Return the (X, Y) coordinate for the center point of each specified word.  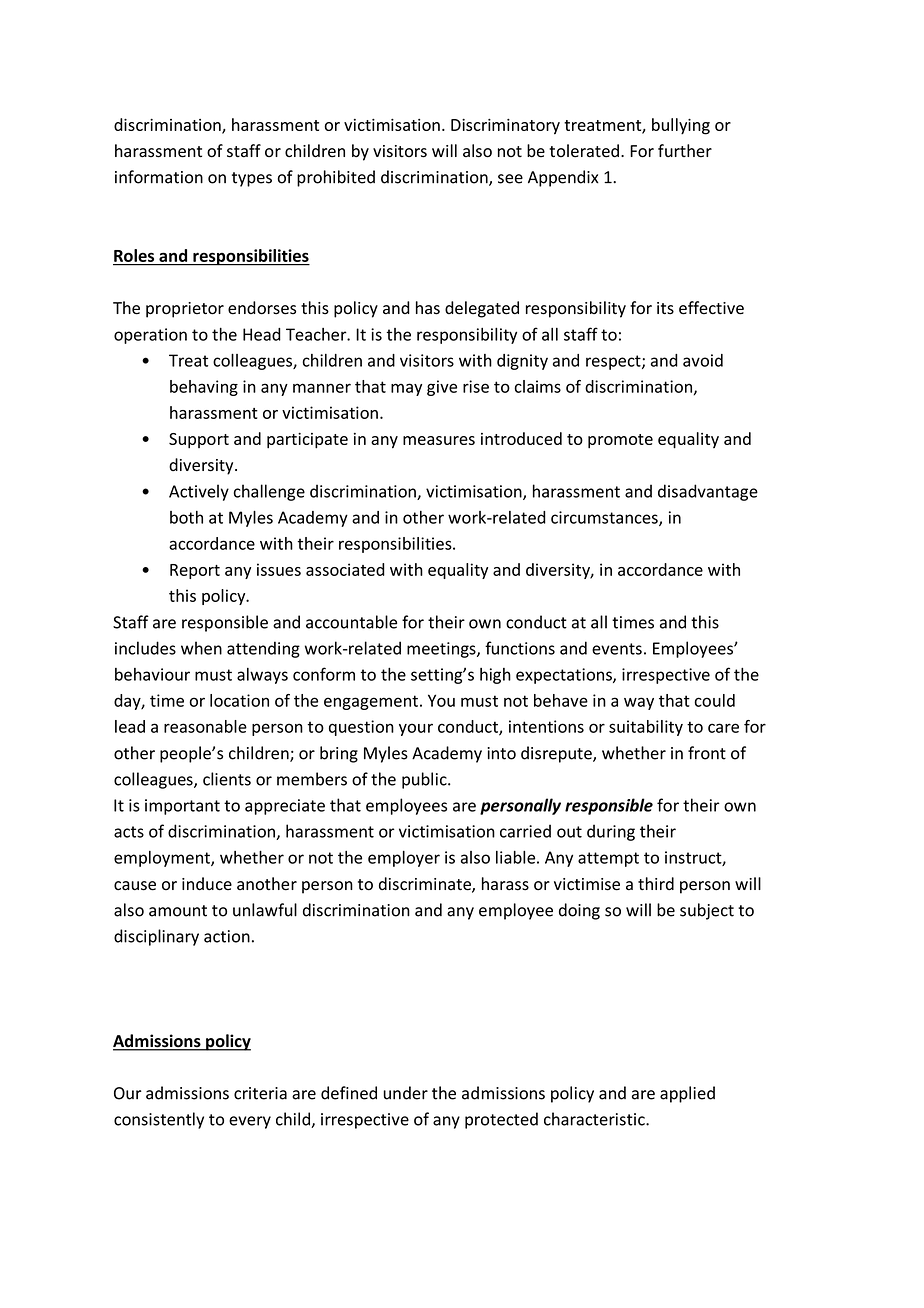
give (442, 388)
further (685, 151)
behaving (204, 388)
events (617, 649)
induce (207, 884)
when (201, 648)
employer (404, 859)
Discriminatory (505, 127)
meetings (442, 650)
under (405, 1093)
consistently (159, 1120)
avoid (703, 360)
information (159, 177)
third (656, 883)
